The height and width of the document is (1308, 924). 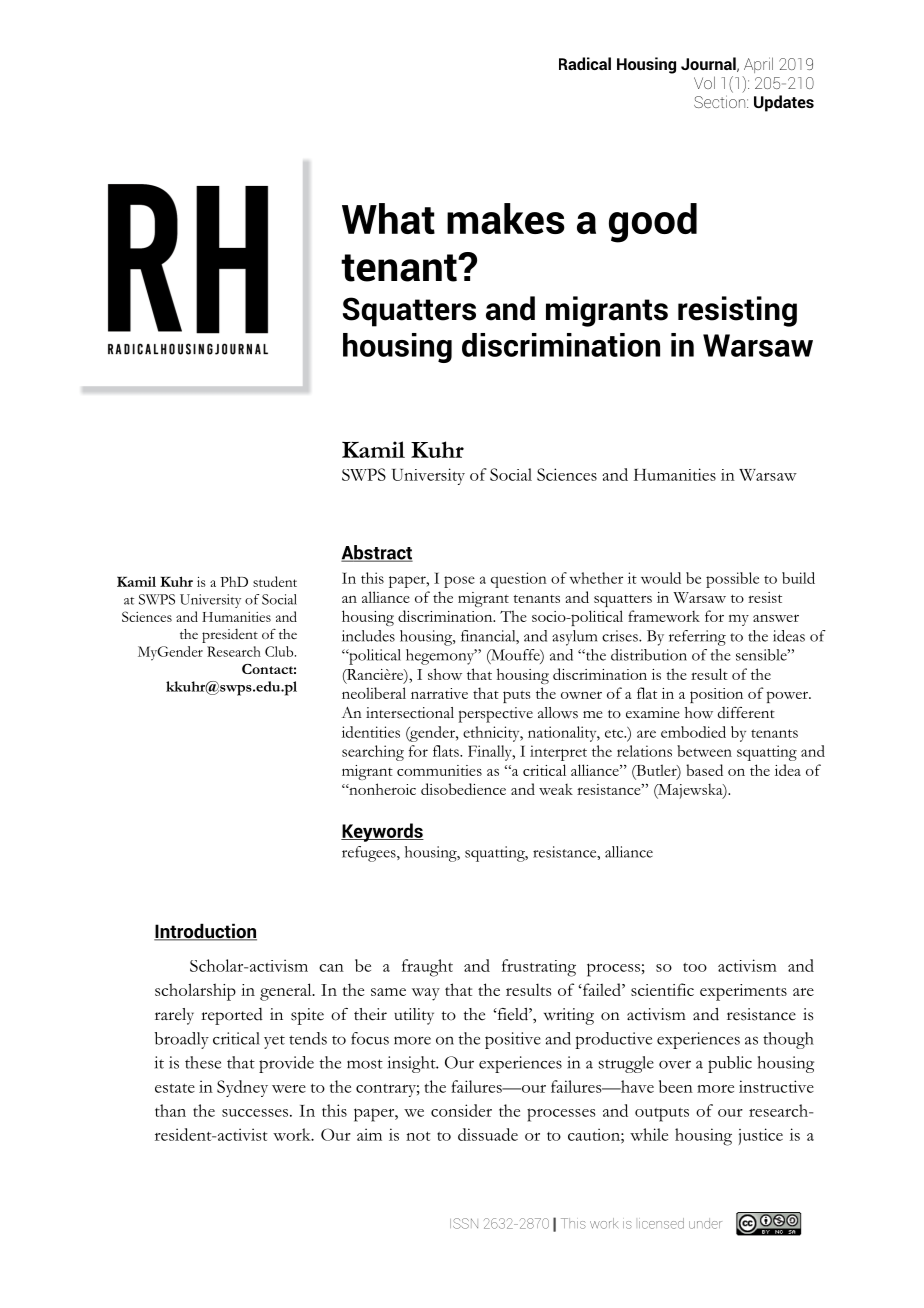 I want to click on What, so click(x=388, y=218).
